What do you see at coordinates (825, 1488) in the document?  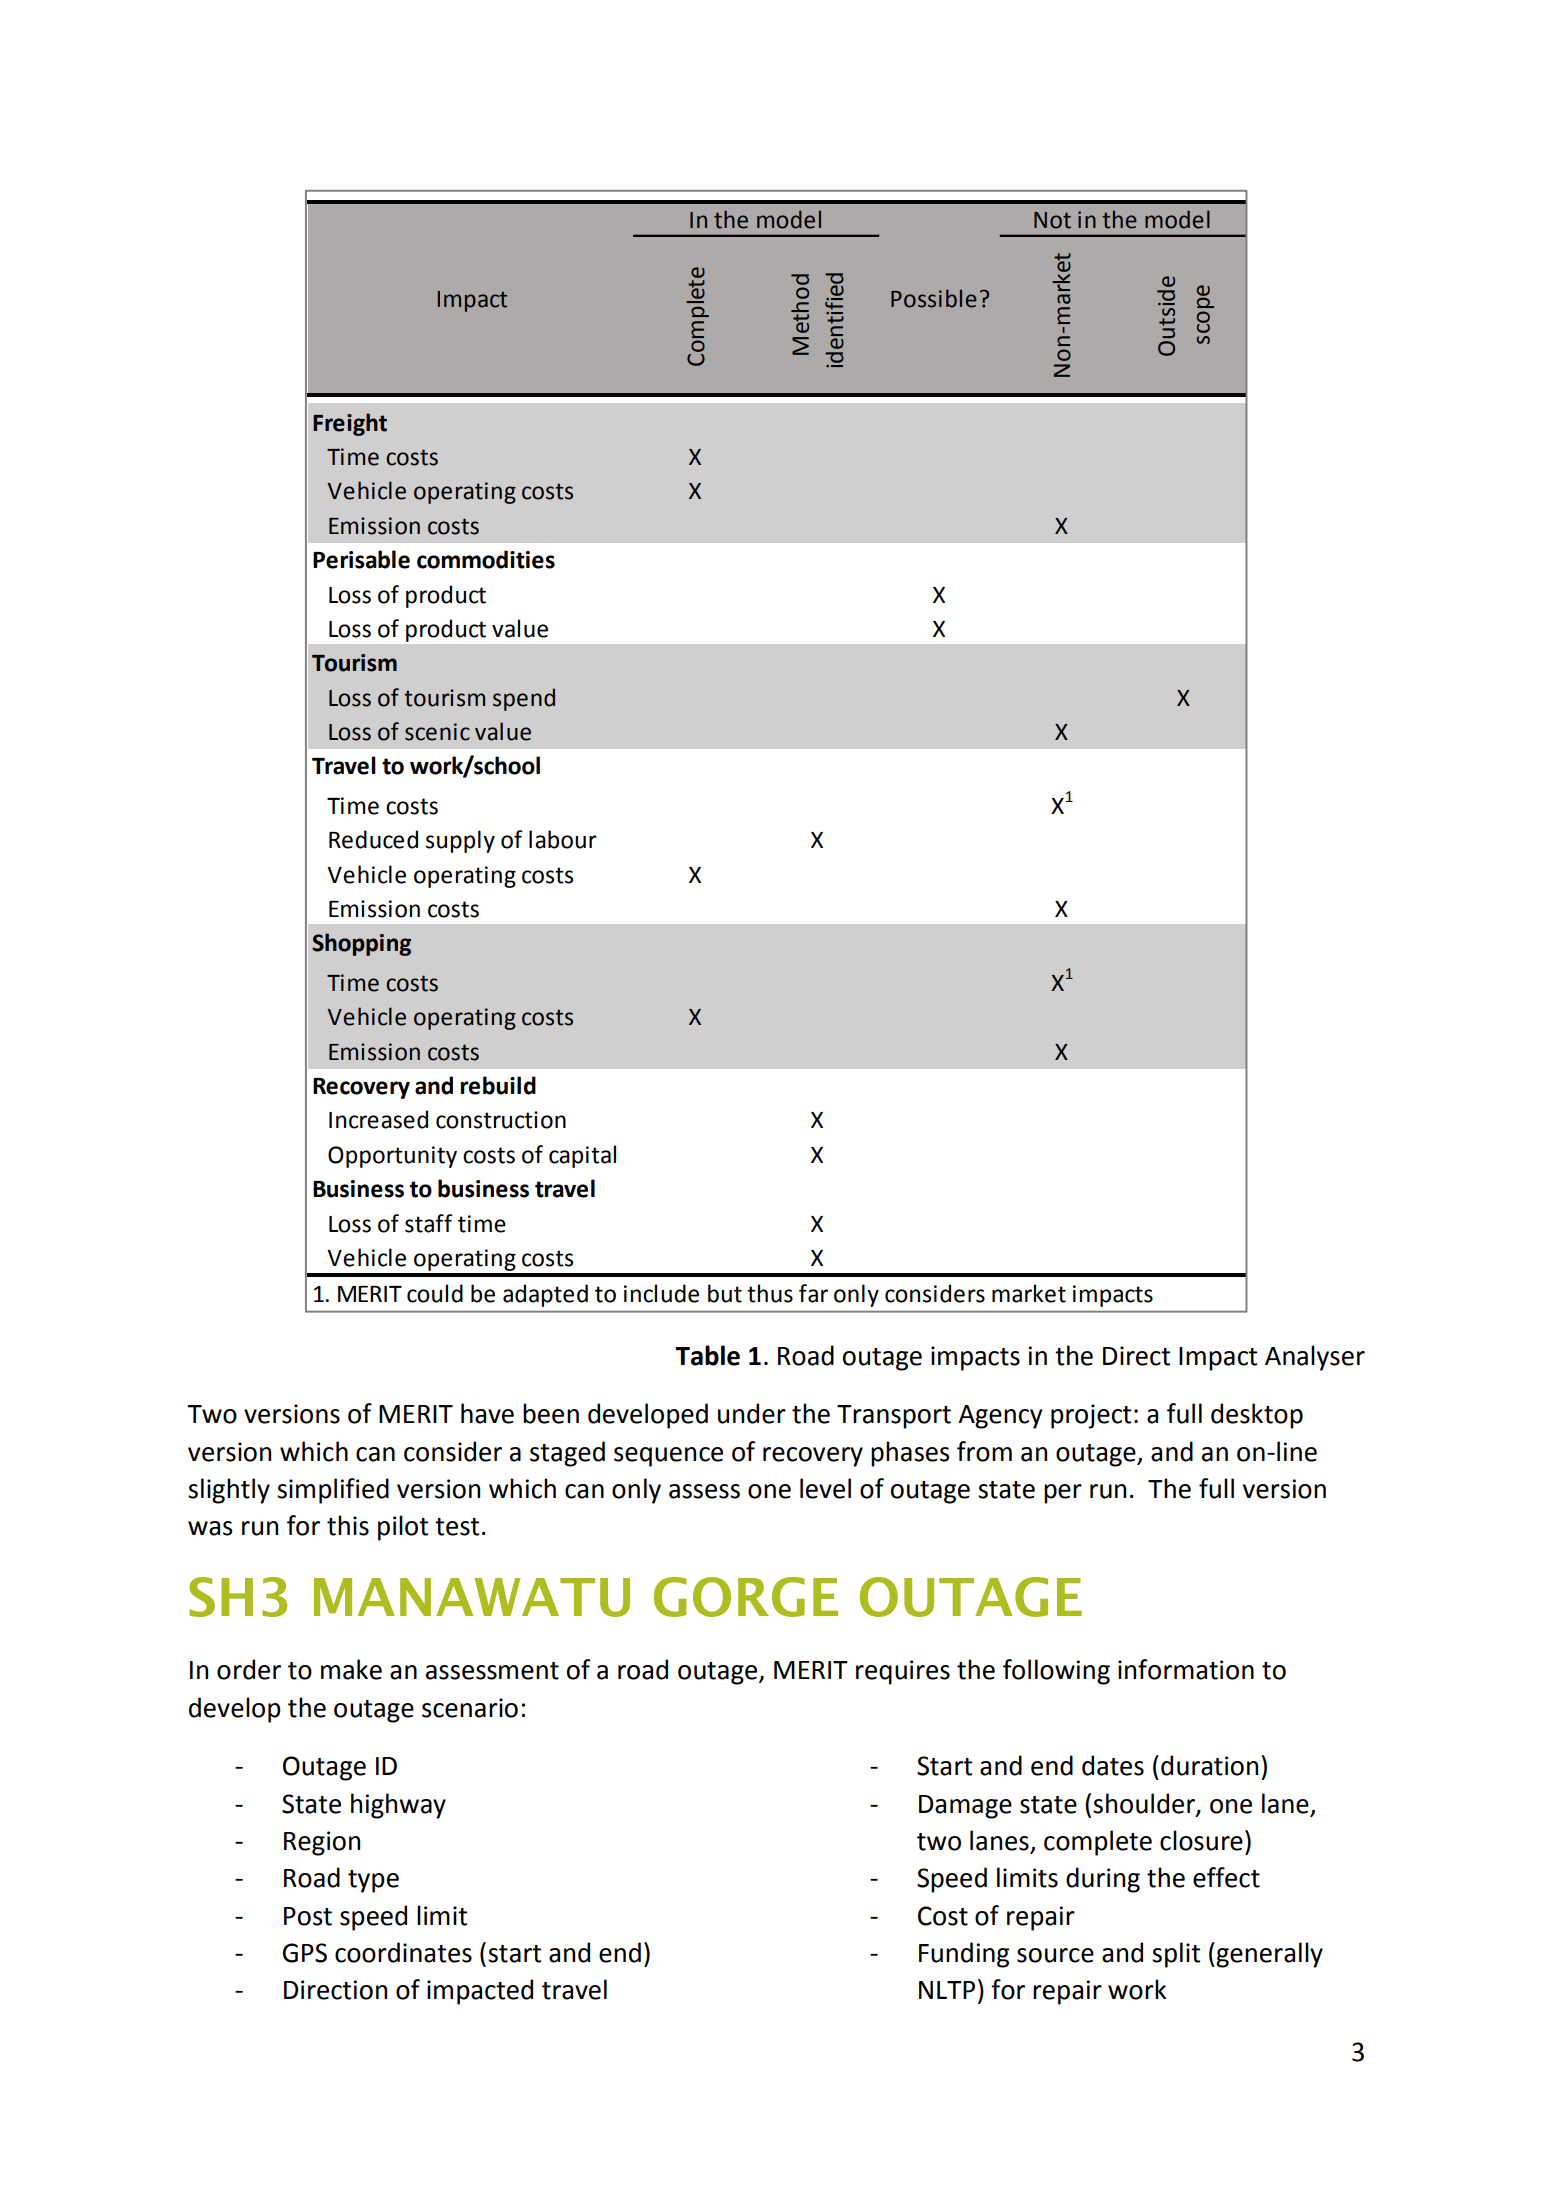 I see `level` at bounding box center [825, 1488].
